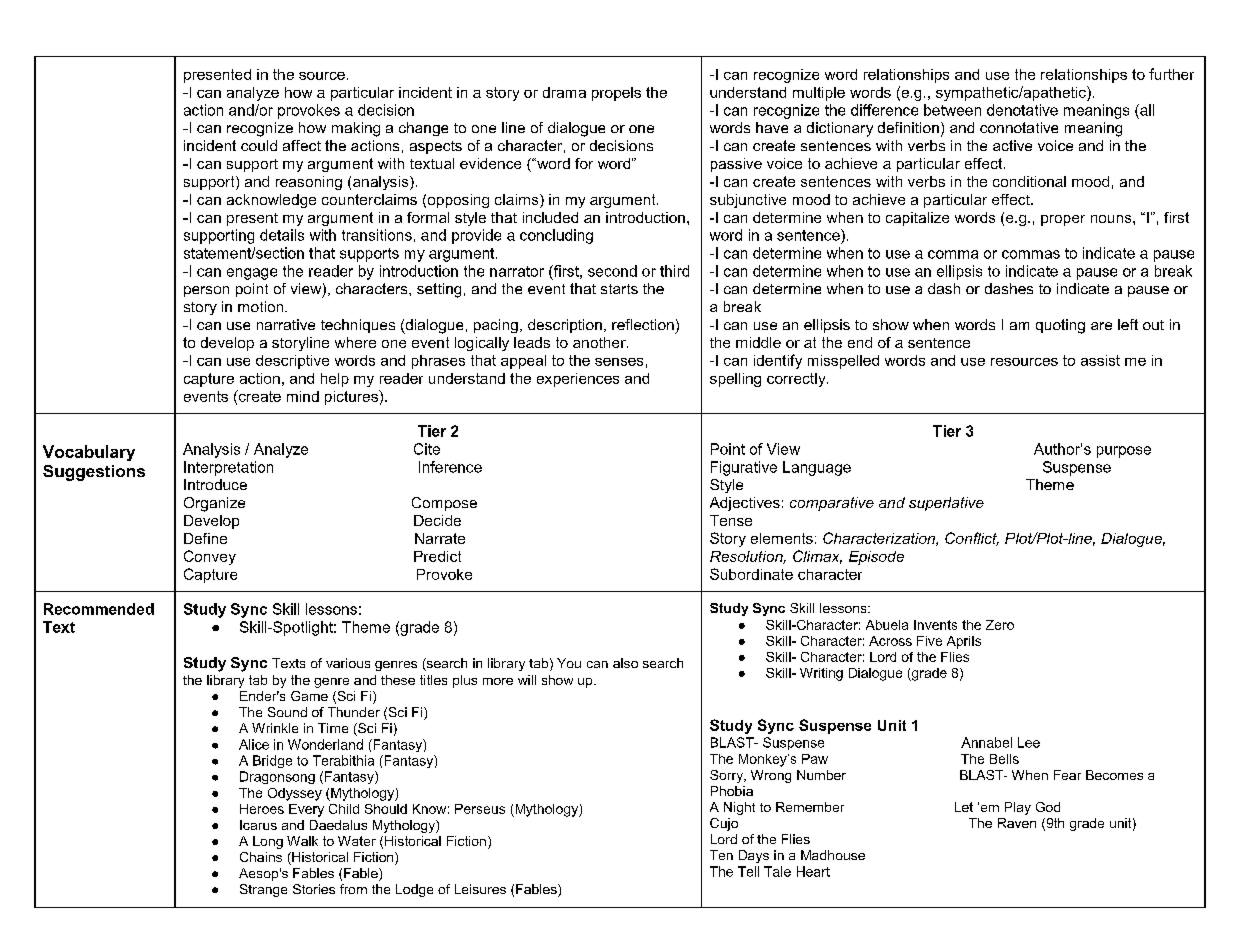 Image resolution: width=1233 pixels, height=952 pixels. I want to click on Zero, so click(1000, 625).
